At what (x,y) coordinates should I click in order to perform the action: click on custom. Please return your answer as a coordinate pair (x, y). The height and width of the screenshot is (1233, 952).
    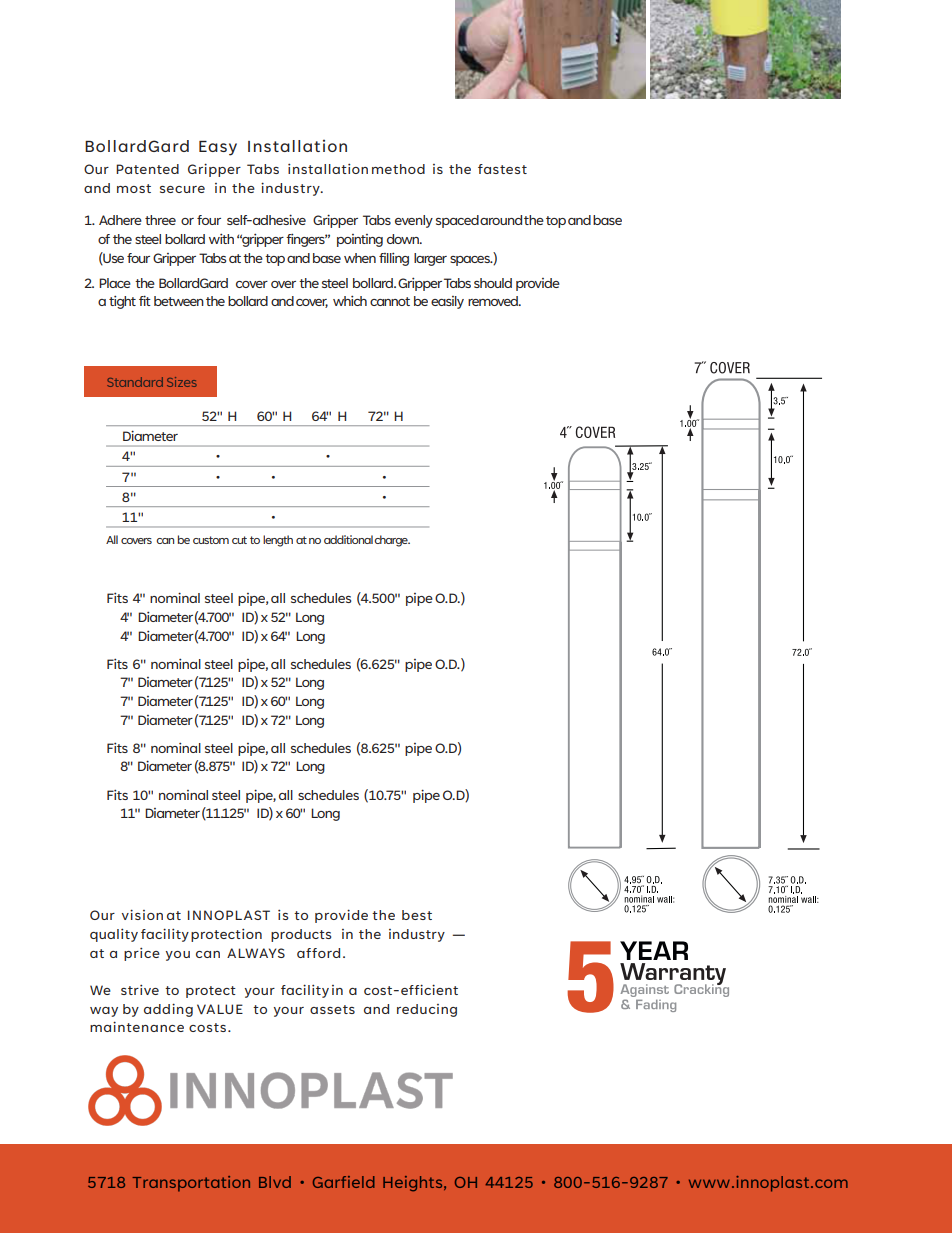
    Looking at the image, I should click on (211, 540).
